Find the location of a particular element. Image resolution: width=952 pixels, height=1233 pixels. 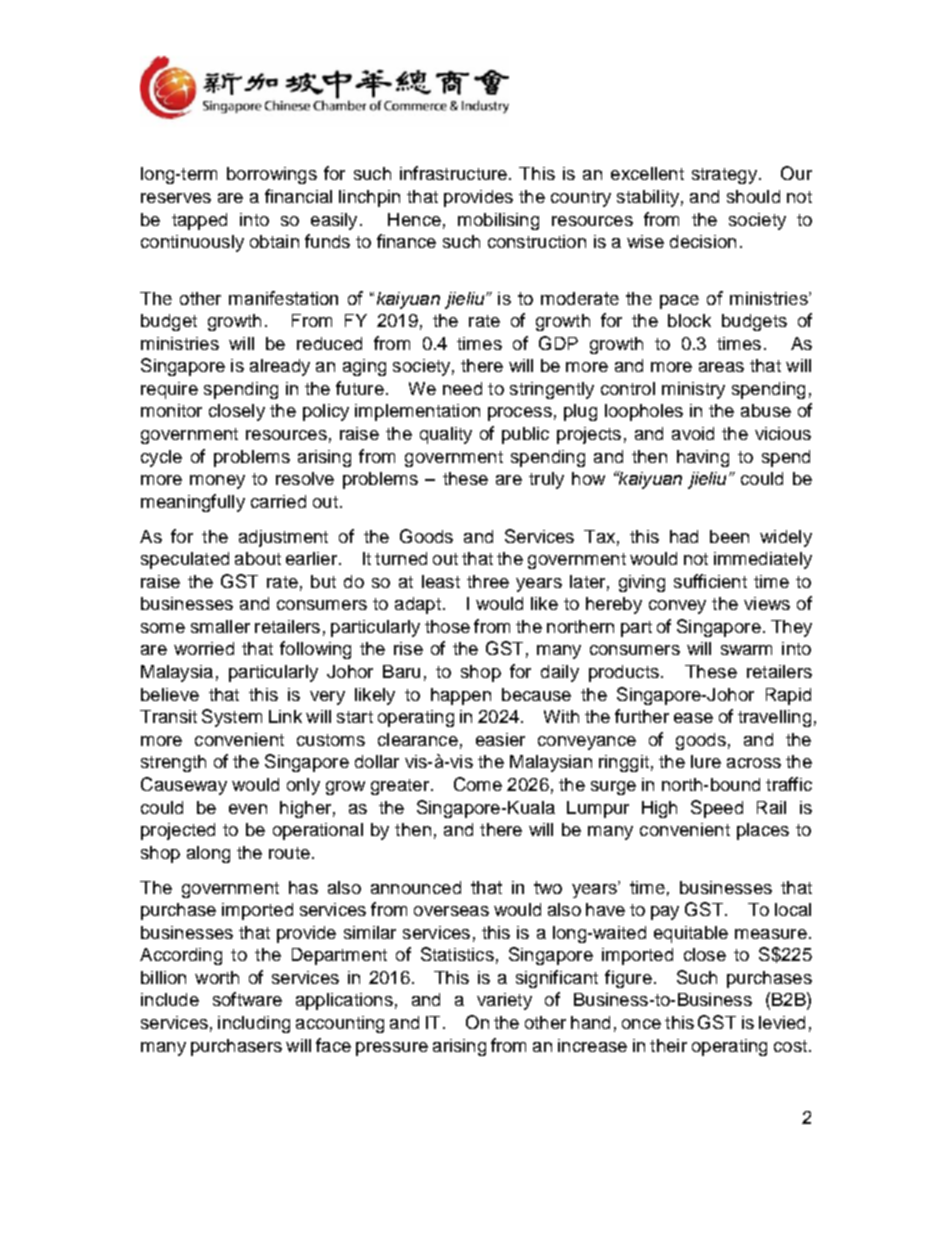

quality is located at coordinates (446, 435).
